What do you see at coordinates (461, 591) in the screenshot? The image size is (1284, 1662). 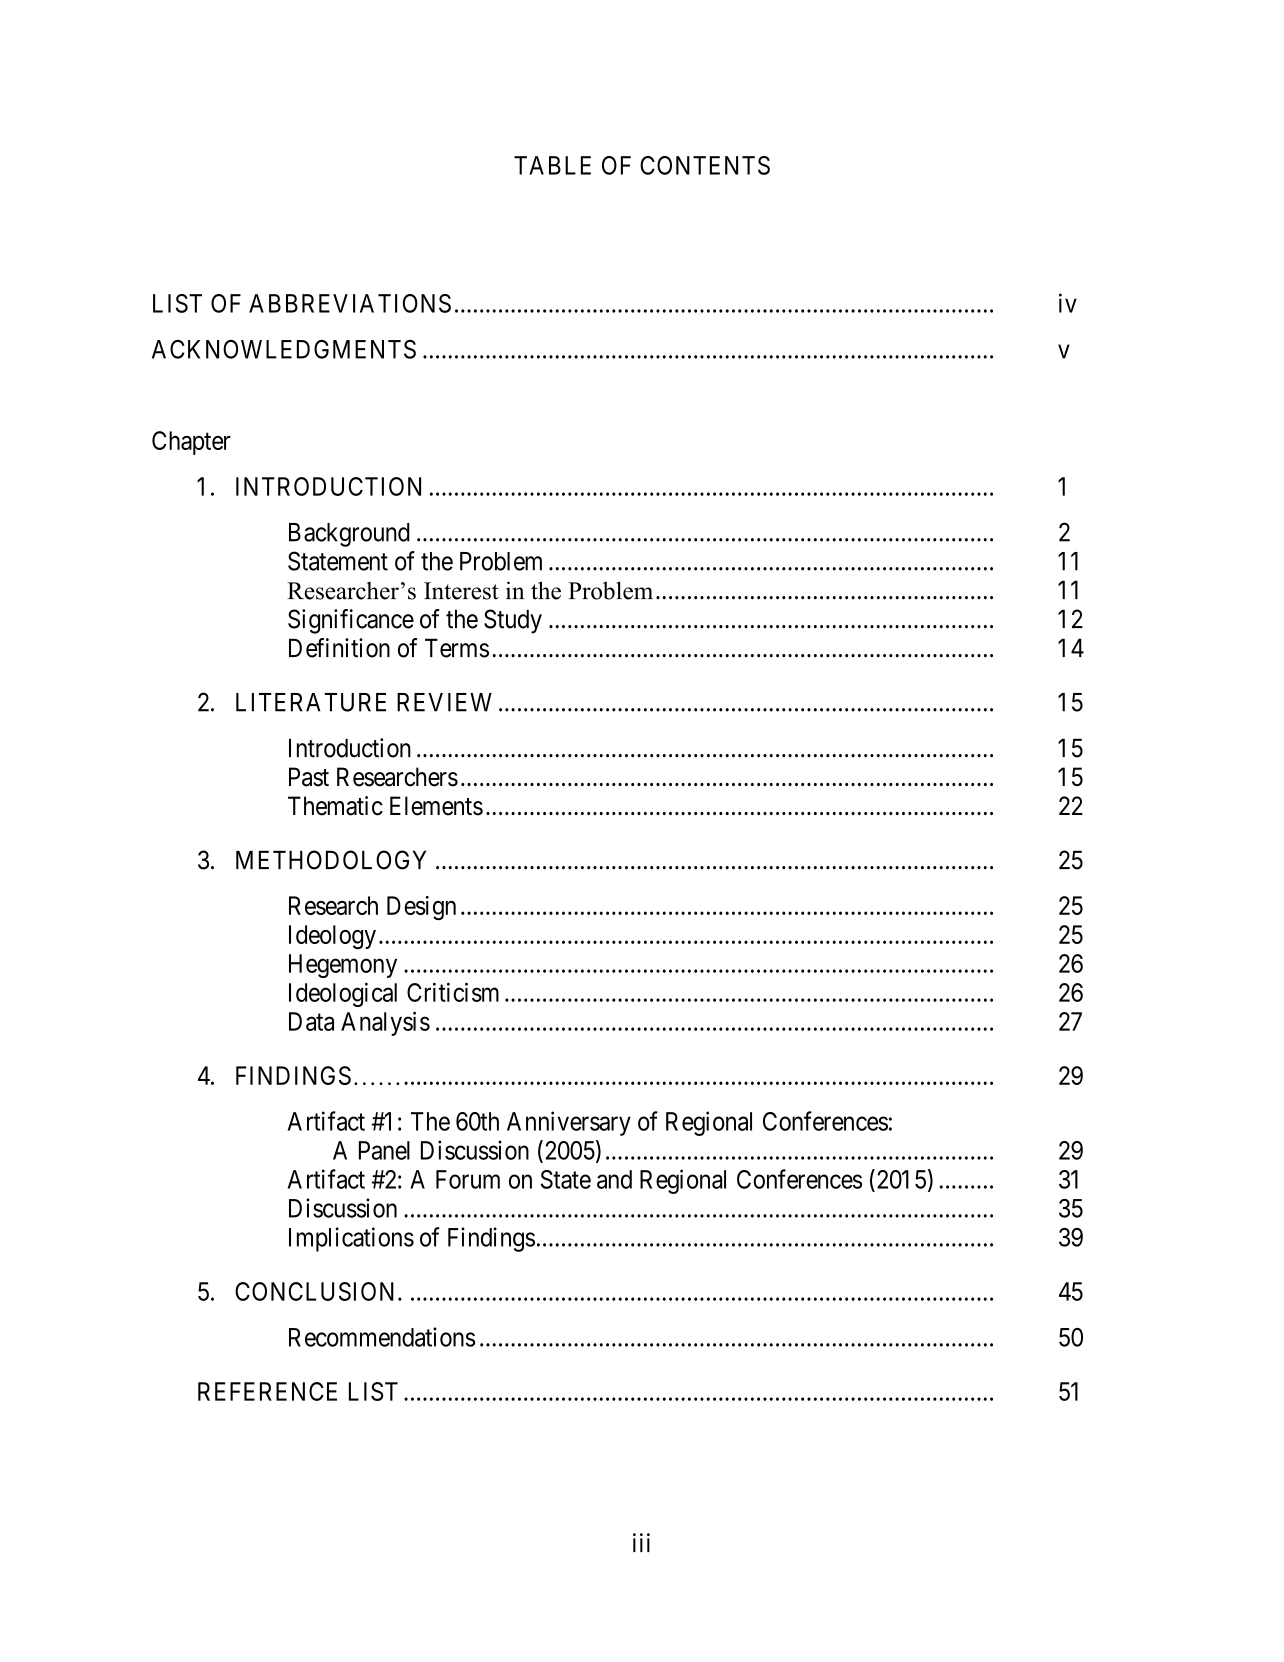 I see `Interest` at bounding box center [461, 591].
